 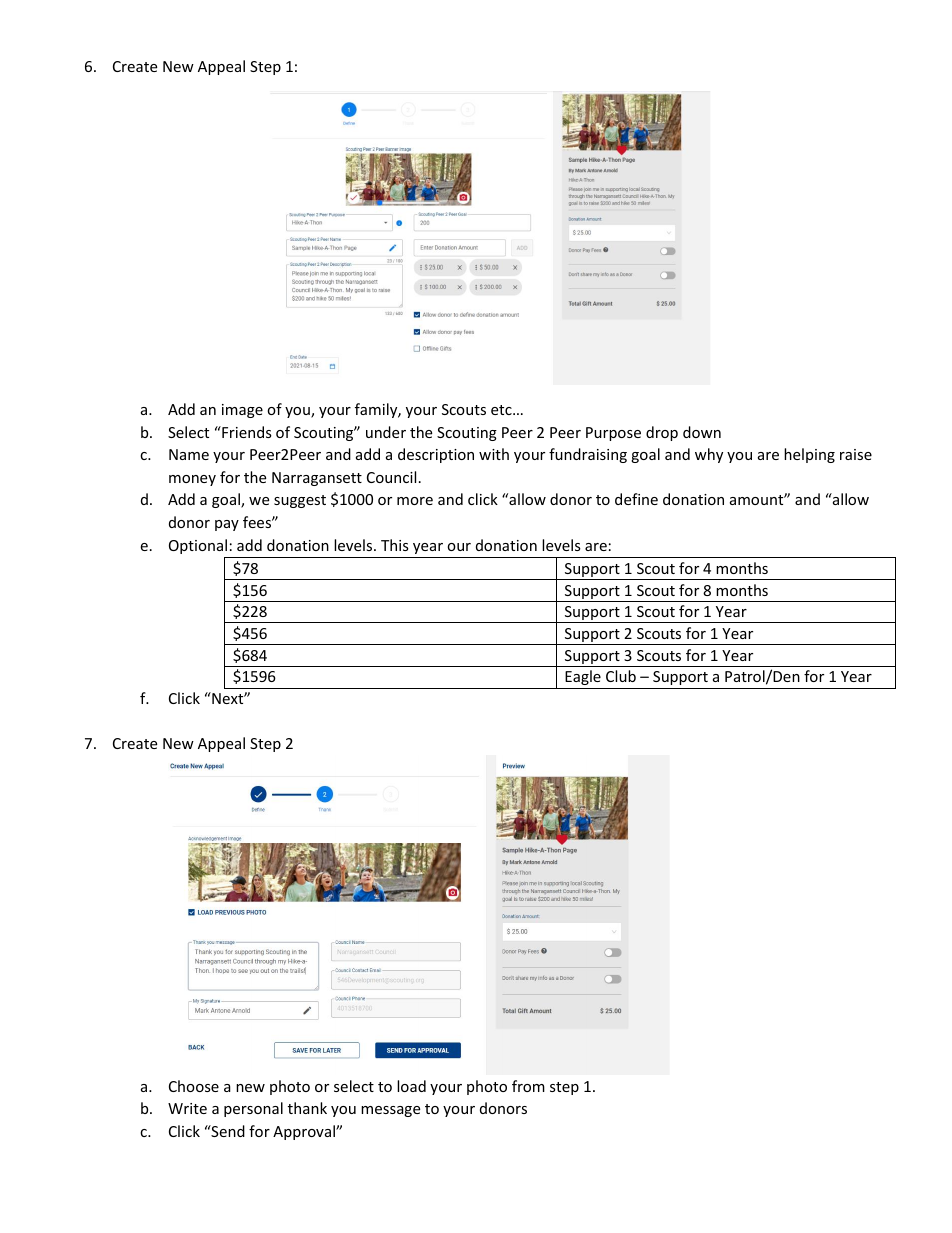 What do you see at coordinates (809, 455) in the document?
I see `helping` at bounding box center [809, 455].
